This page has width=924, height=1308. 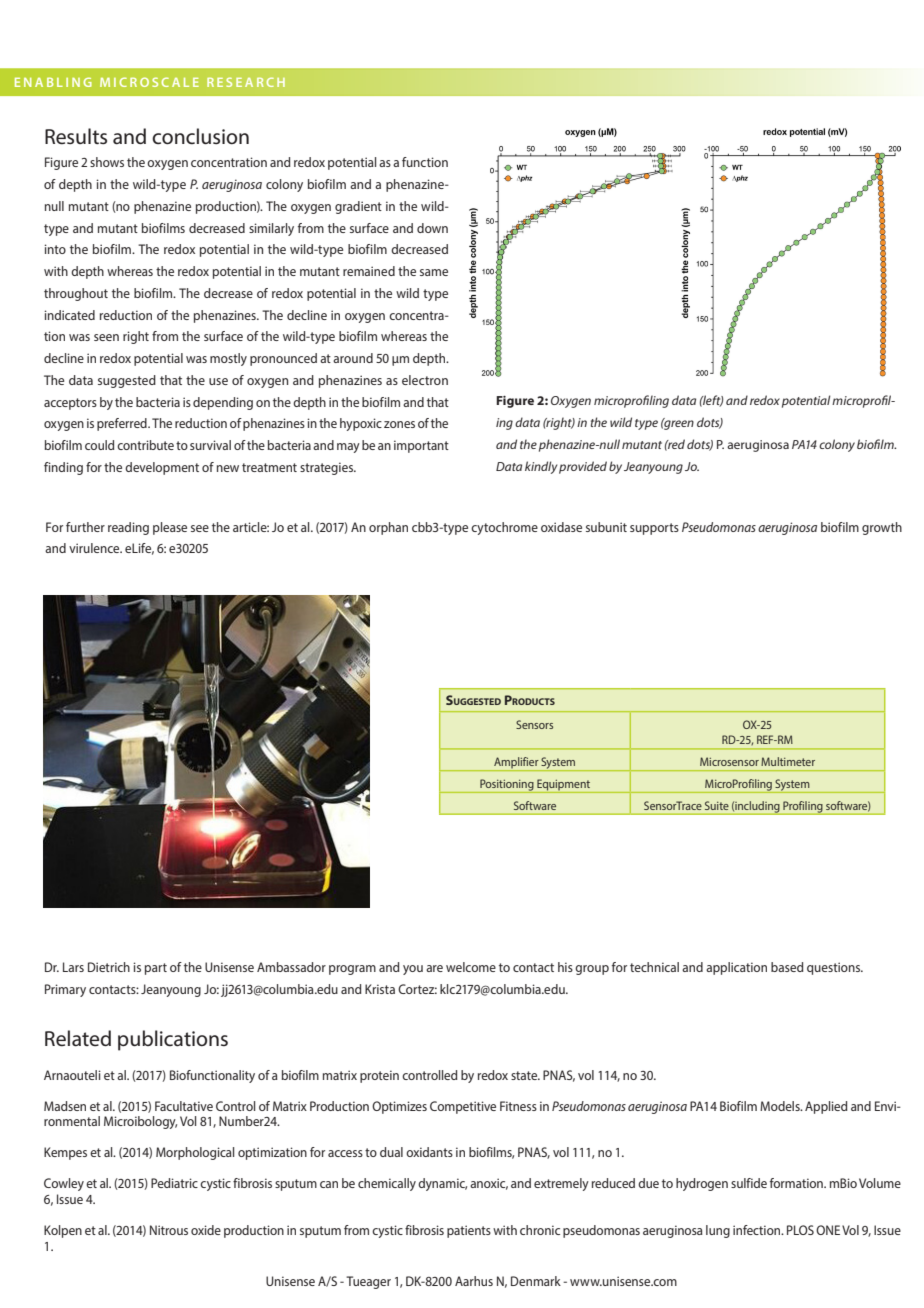 What do you see at coordinates (534, 724) in the page?
I see `Sensors` at bounding box center [534, 724].
